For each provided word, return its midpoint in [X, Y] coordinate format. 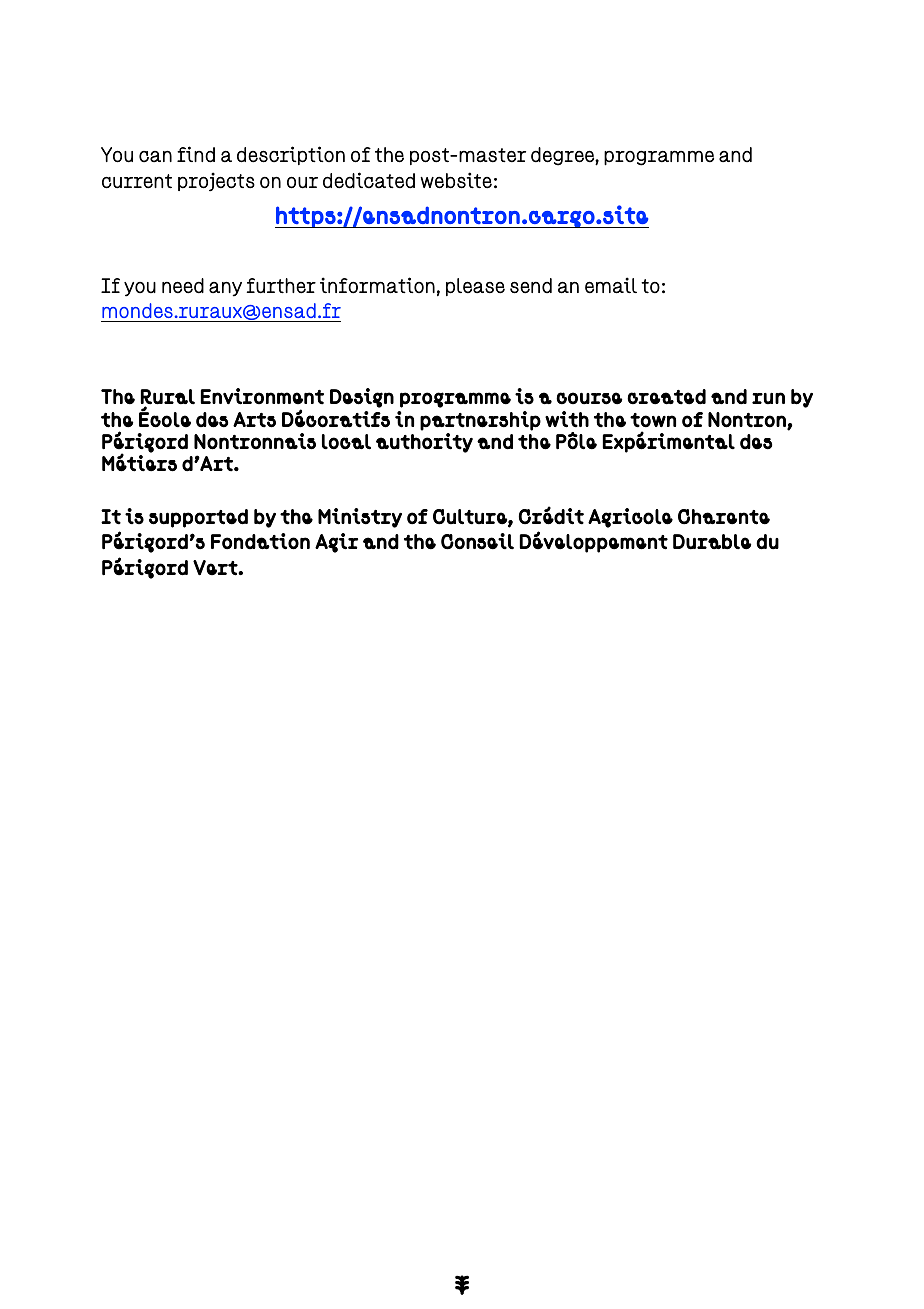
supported [198, 518]
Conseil [477, 541]
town [653, 420]
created [666, 397]
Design [362, 398]
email [611, 285]
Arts [254, 420]
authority [424, 443]
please [475, 287]
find [196, 154]
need [183, 286]
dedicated [369, 180]
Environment [262, 396]
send [531, 286]
